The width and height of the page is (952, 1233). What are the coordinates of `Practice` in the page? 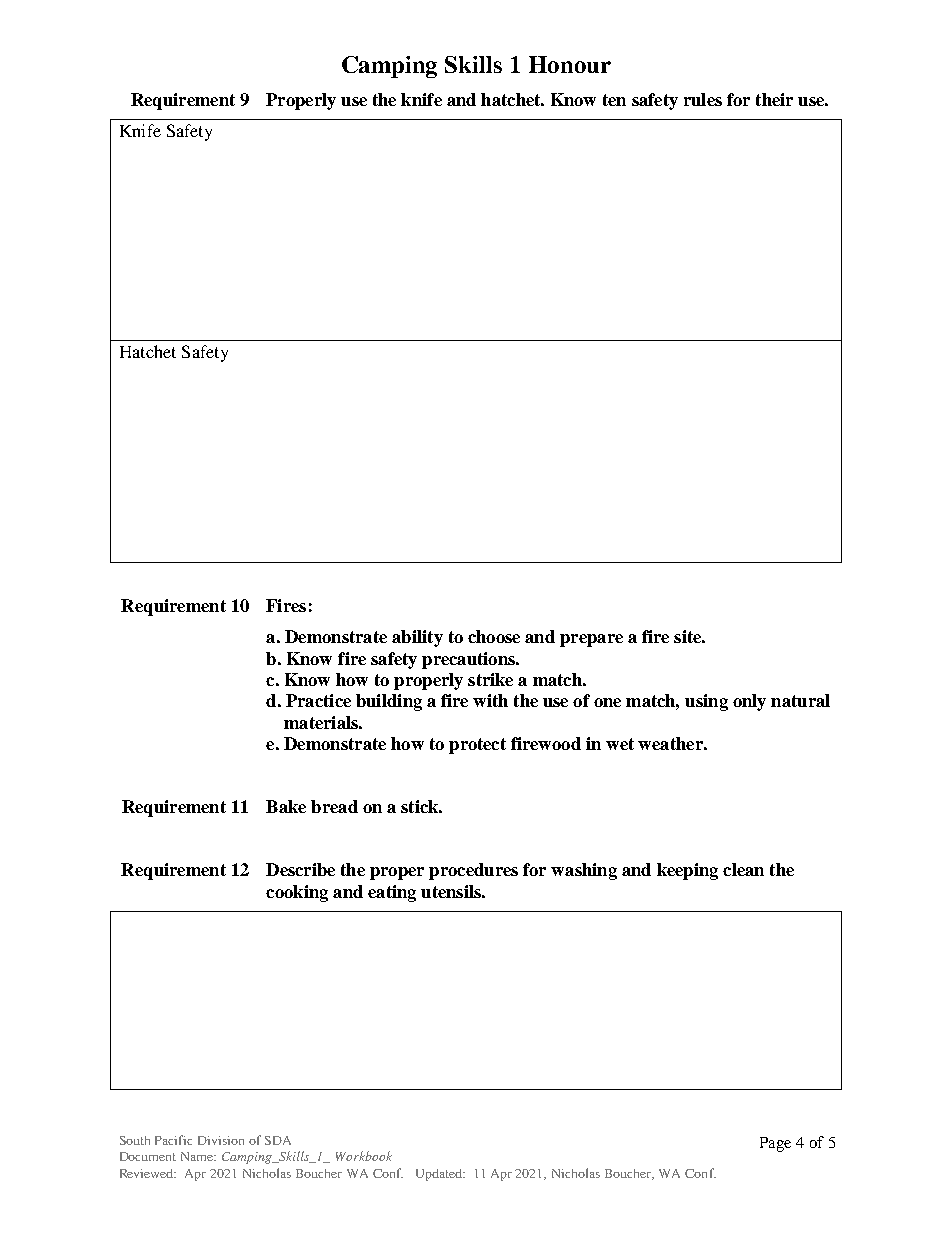 It's located at (318, 700).
